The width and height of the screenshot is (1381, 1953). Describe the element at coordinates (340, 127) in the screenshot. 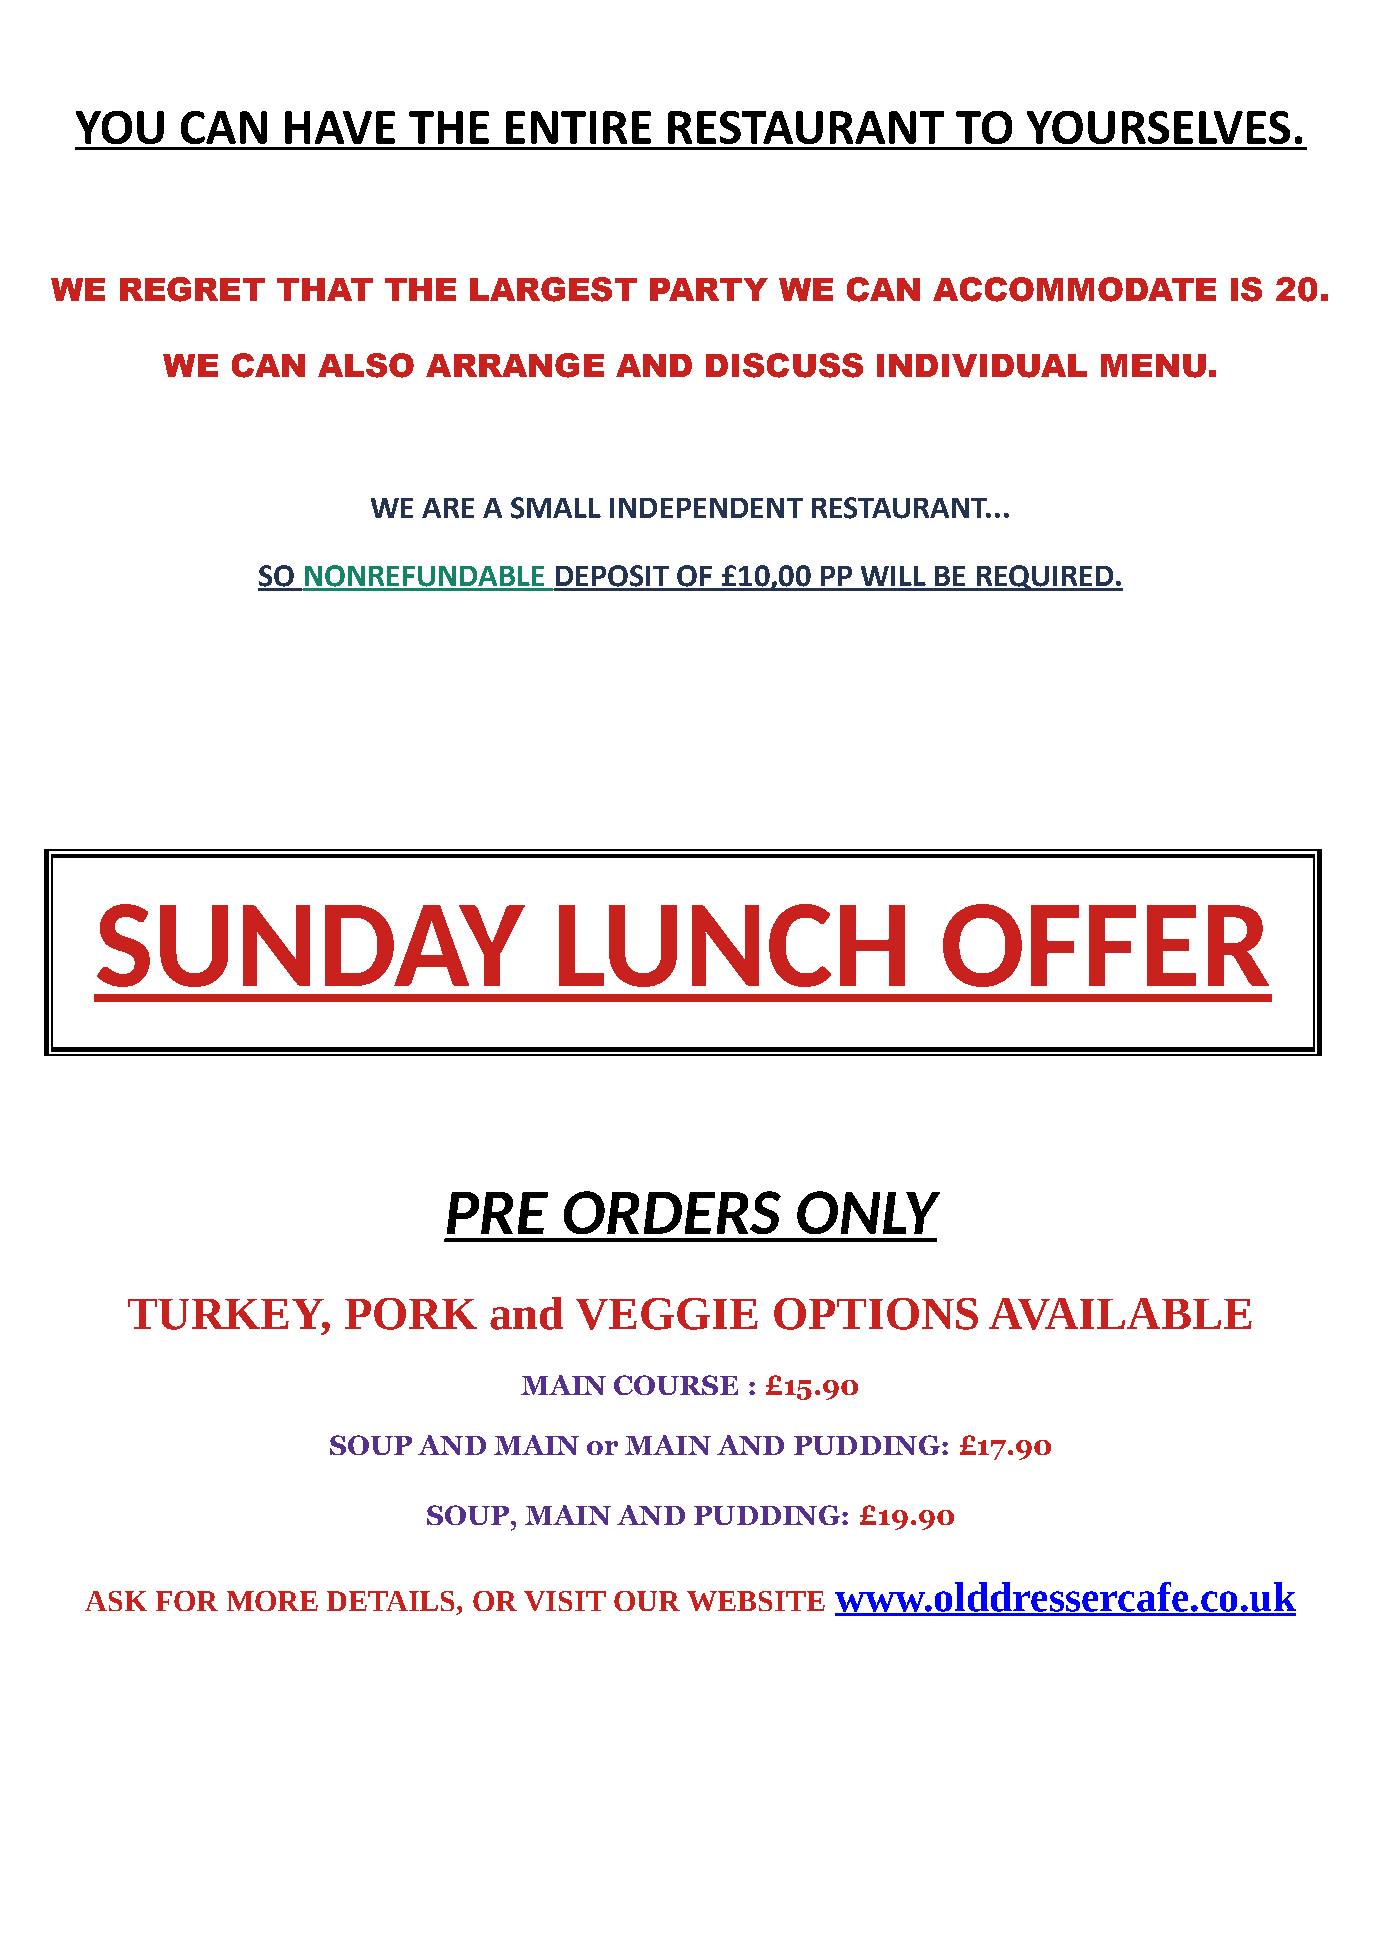

I see `HAVE` at that location.
